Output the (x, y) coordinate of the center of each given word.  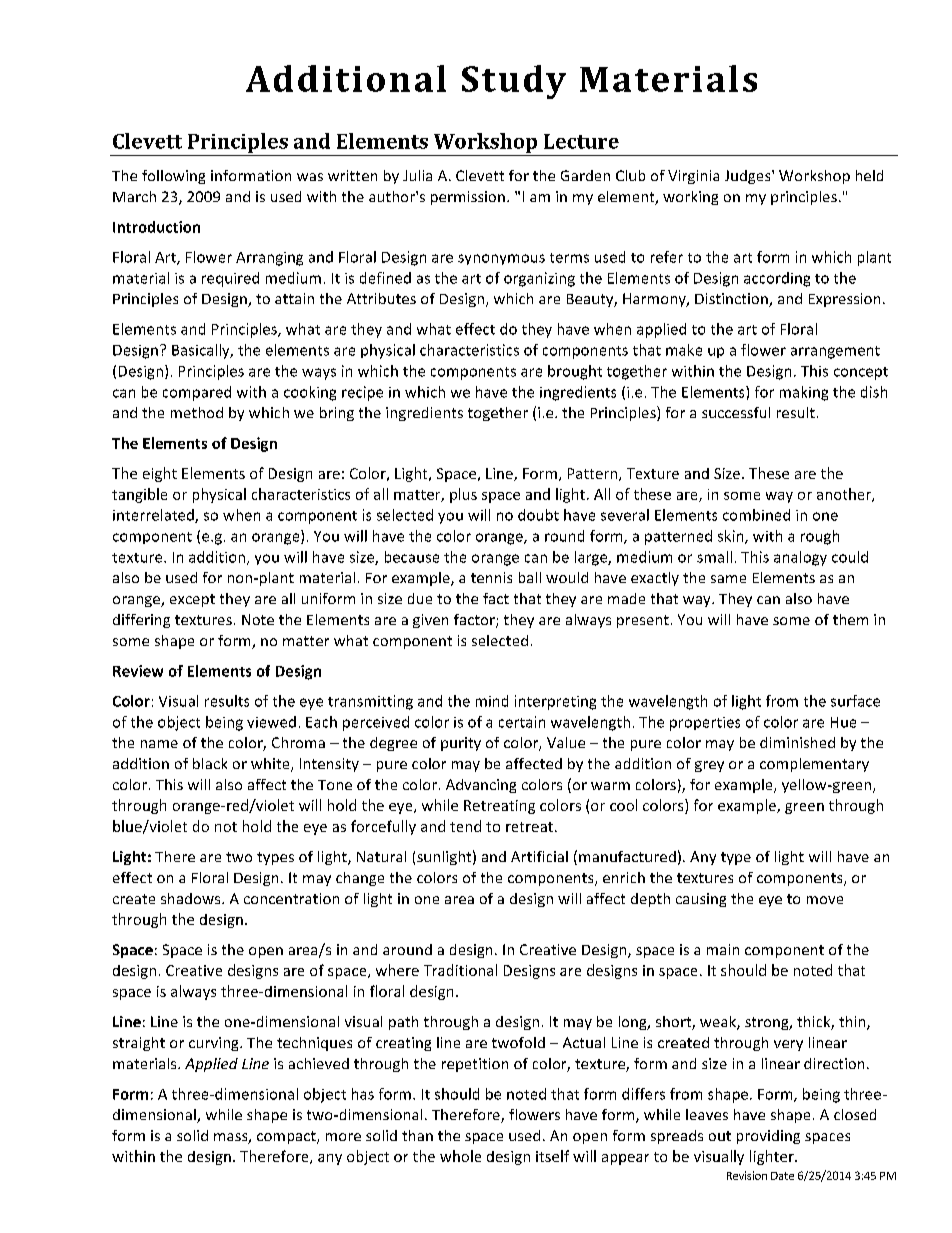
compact (287, 1137)
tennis (491, 577)
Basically (202, 351)
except (192, 600)
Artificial (539, 856)
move (825, 900)
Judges (749, 177)
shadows (192, 898)
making (804, 393)
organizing (539, 279)
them (850, 619)
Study (514, 82)
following (173, 177)
